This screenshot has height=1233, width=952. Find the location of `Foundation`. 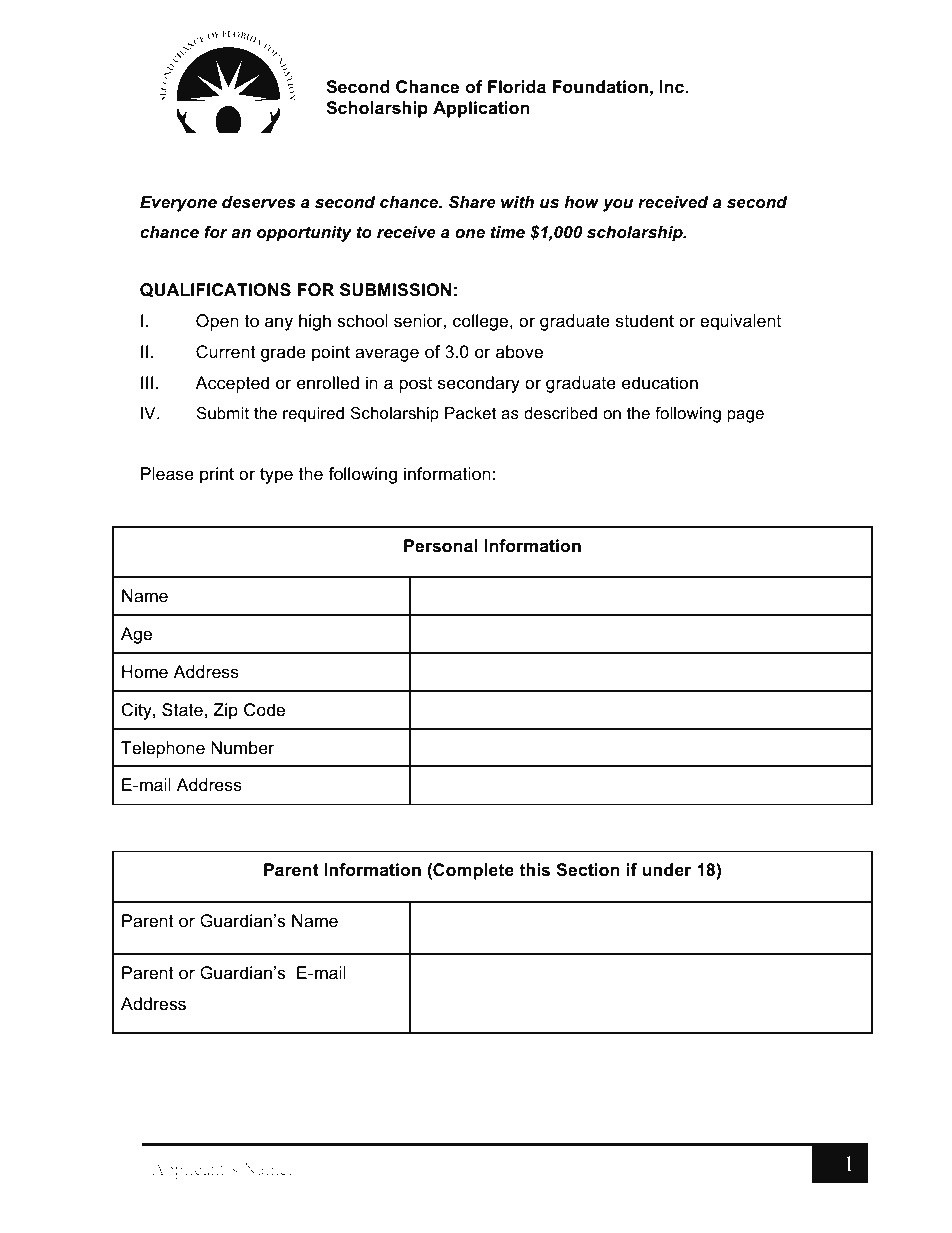

Foundation is located at coordinates (600, 87).
